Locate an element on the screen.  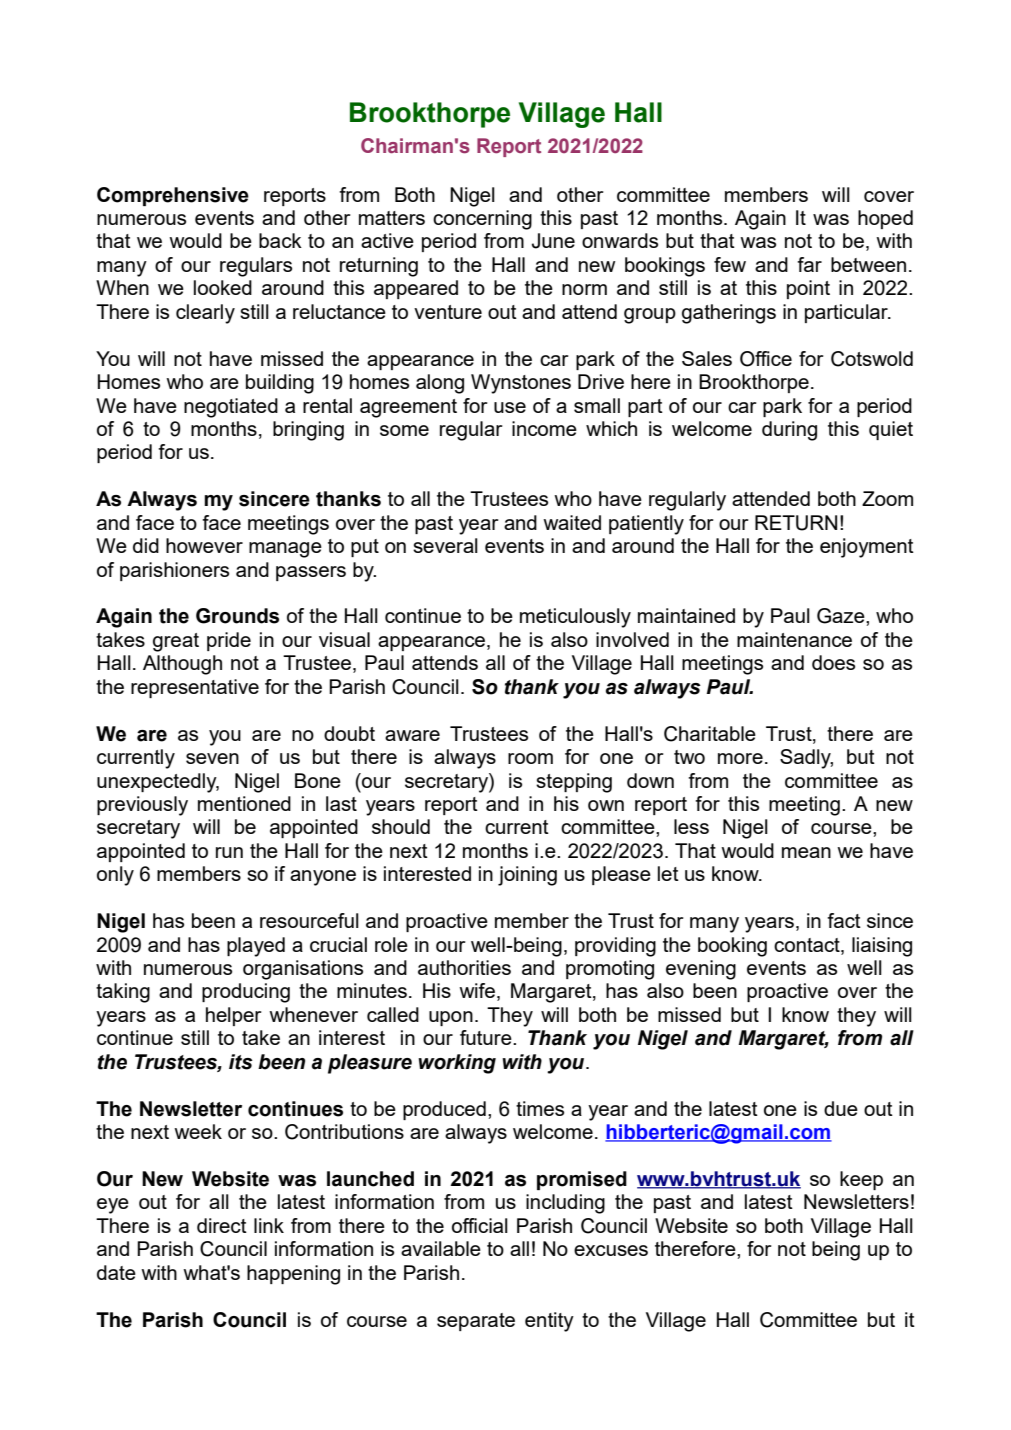
run is located at coordinates (229, 852).
